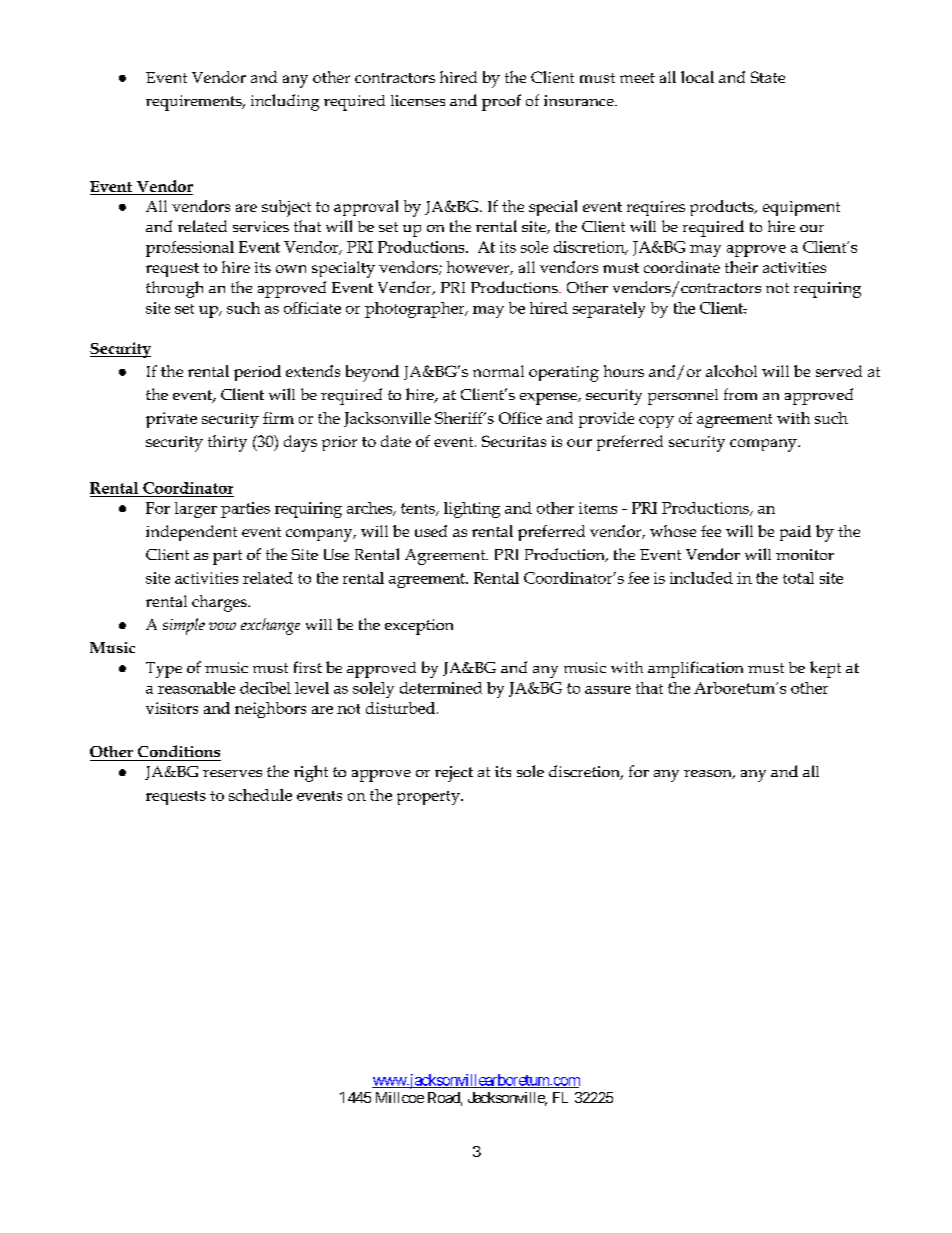  I want to click on thirty, so click(227, 443).
